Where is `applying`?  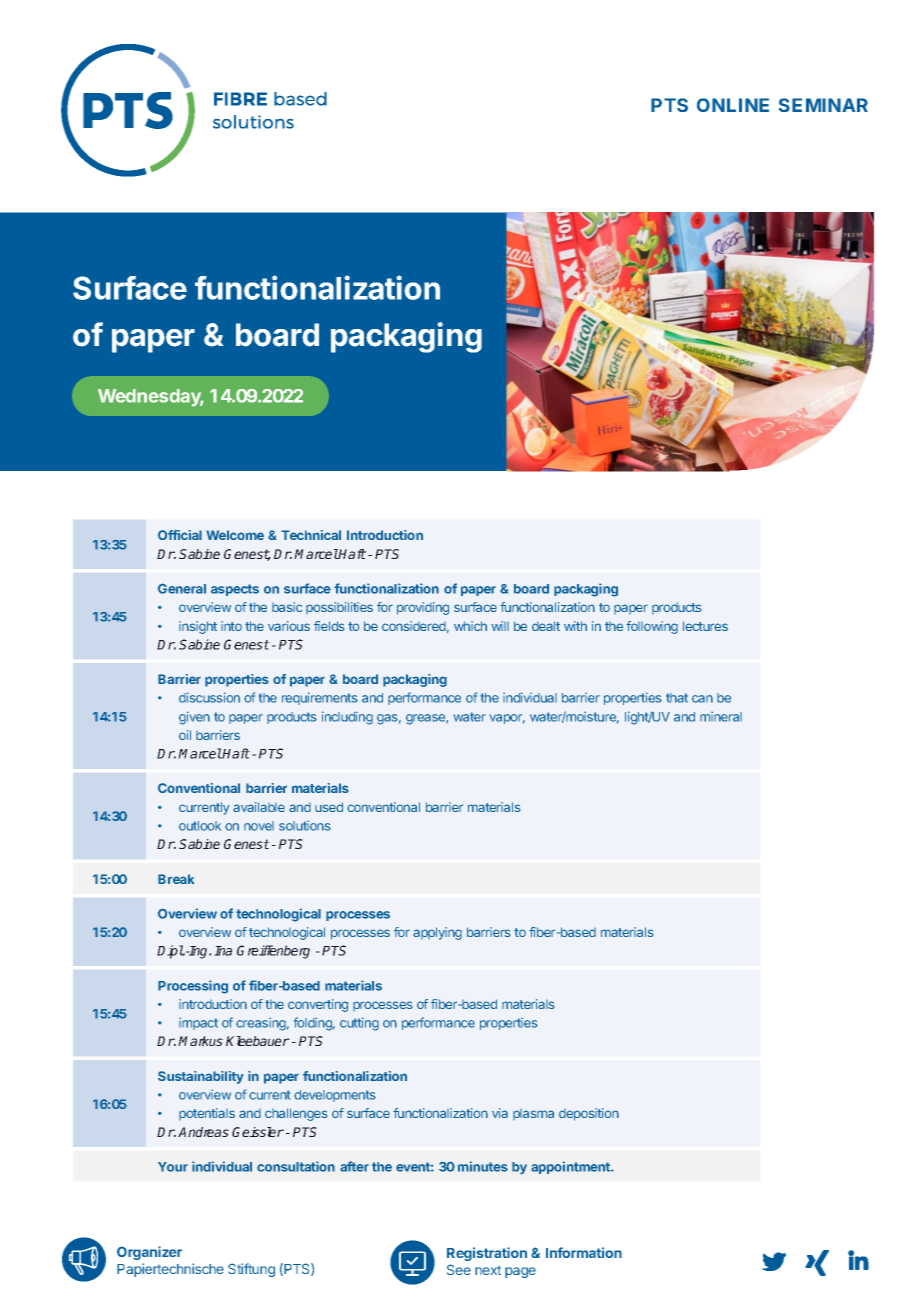 applying is located at coordinates (437, 933).
